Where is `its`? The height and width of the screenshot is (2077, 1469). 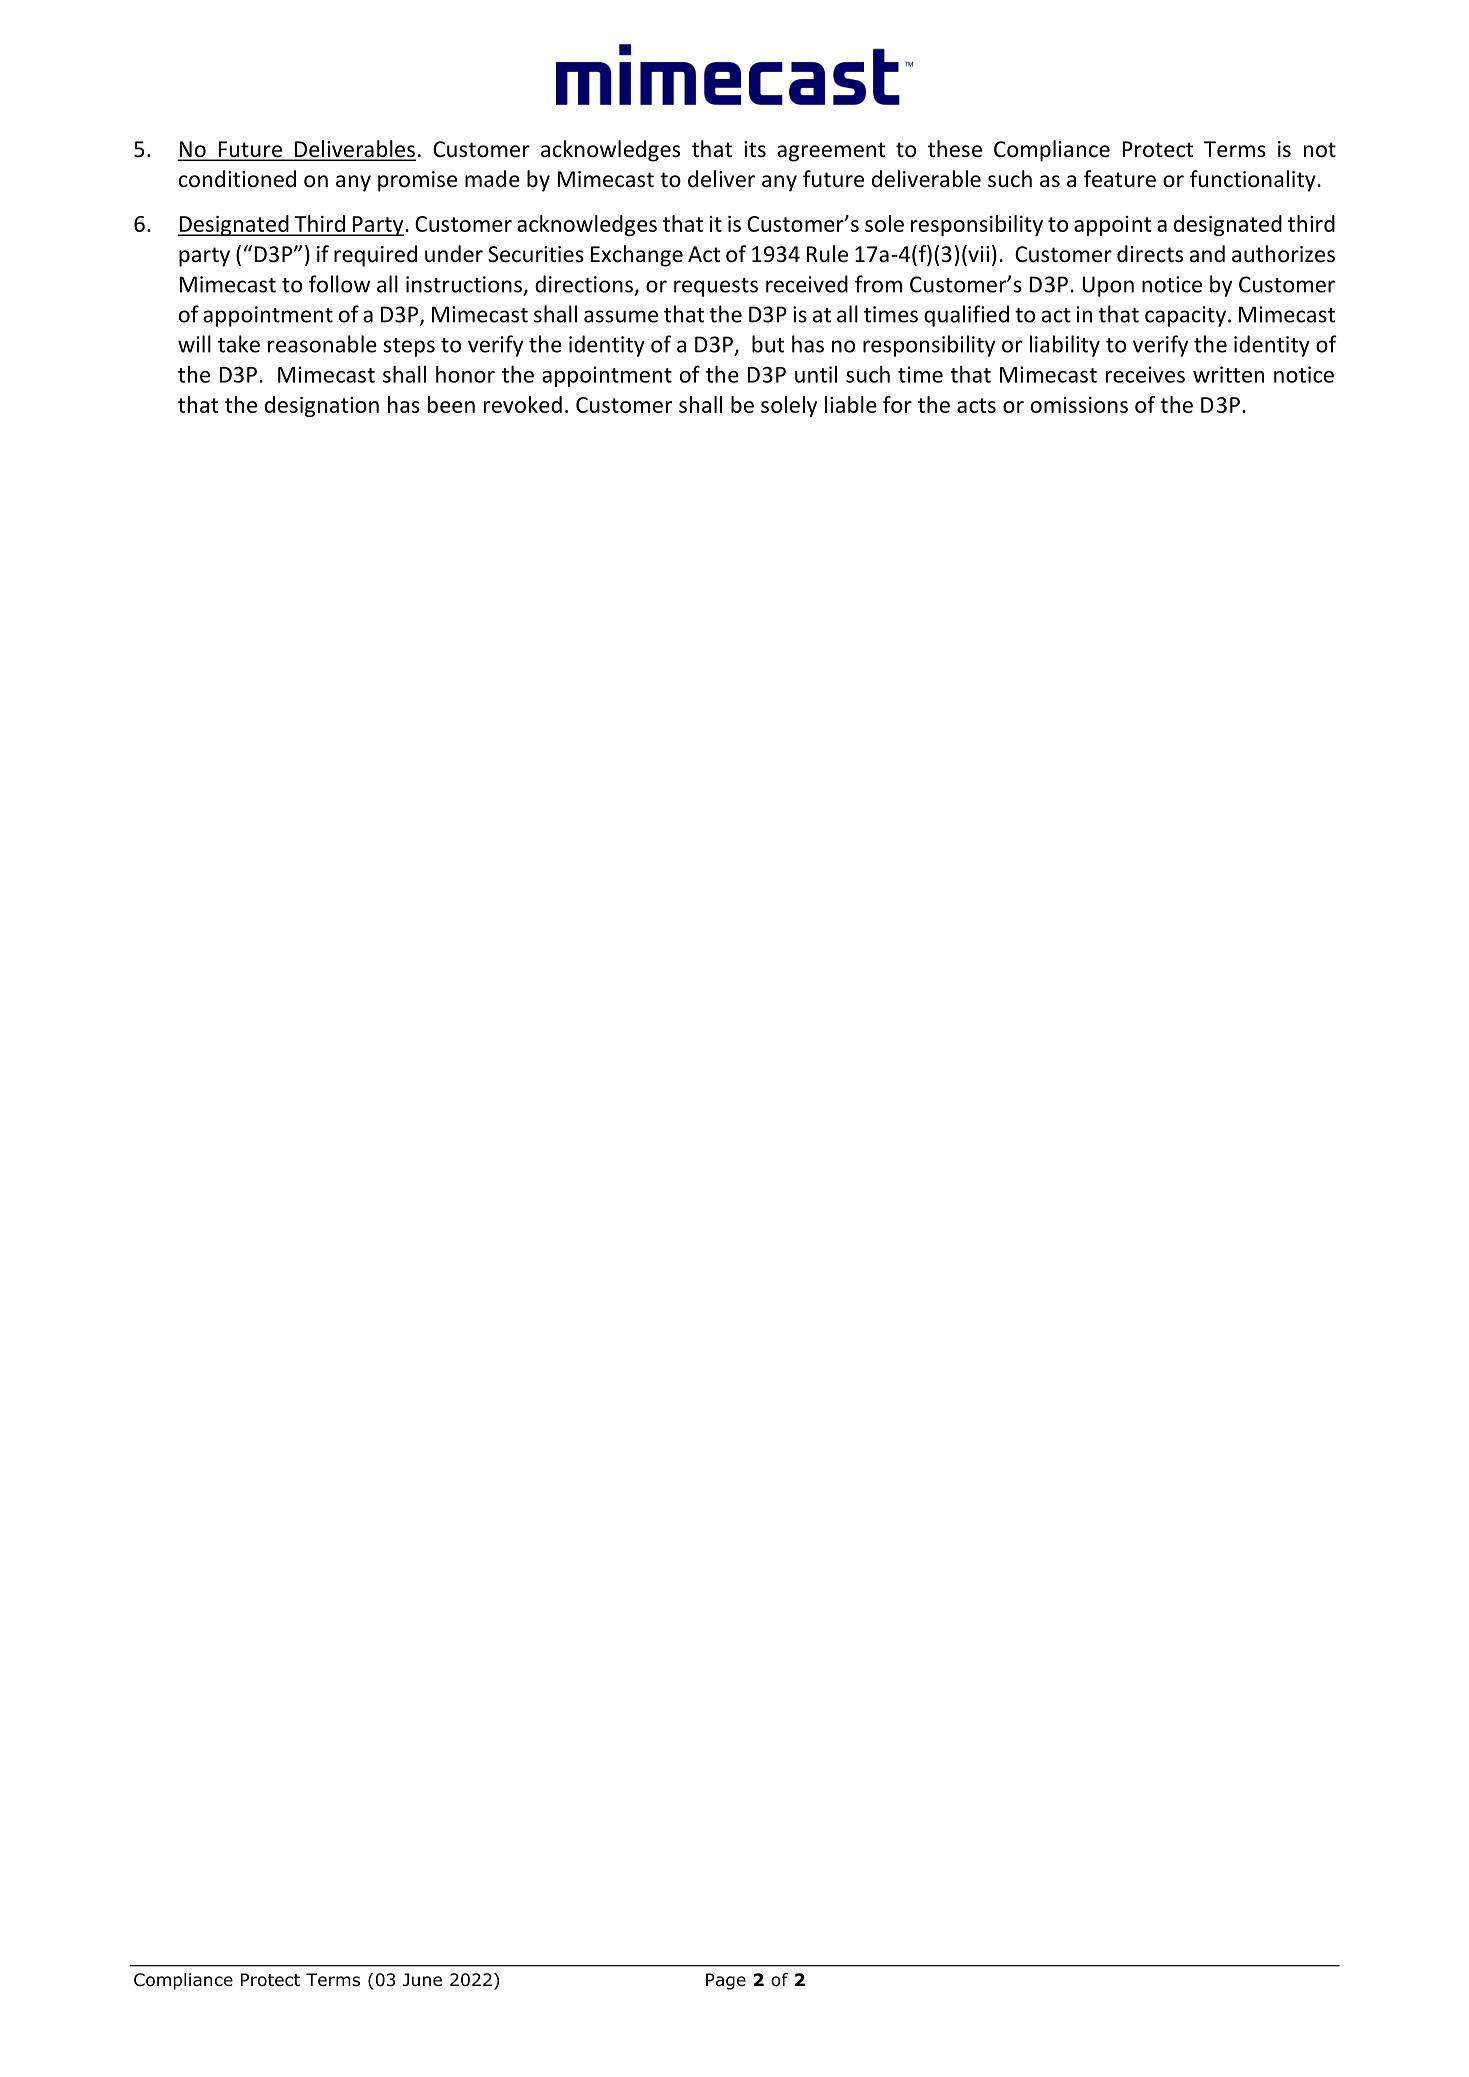 its is located at coordinates (755, 149).
